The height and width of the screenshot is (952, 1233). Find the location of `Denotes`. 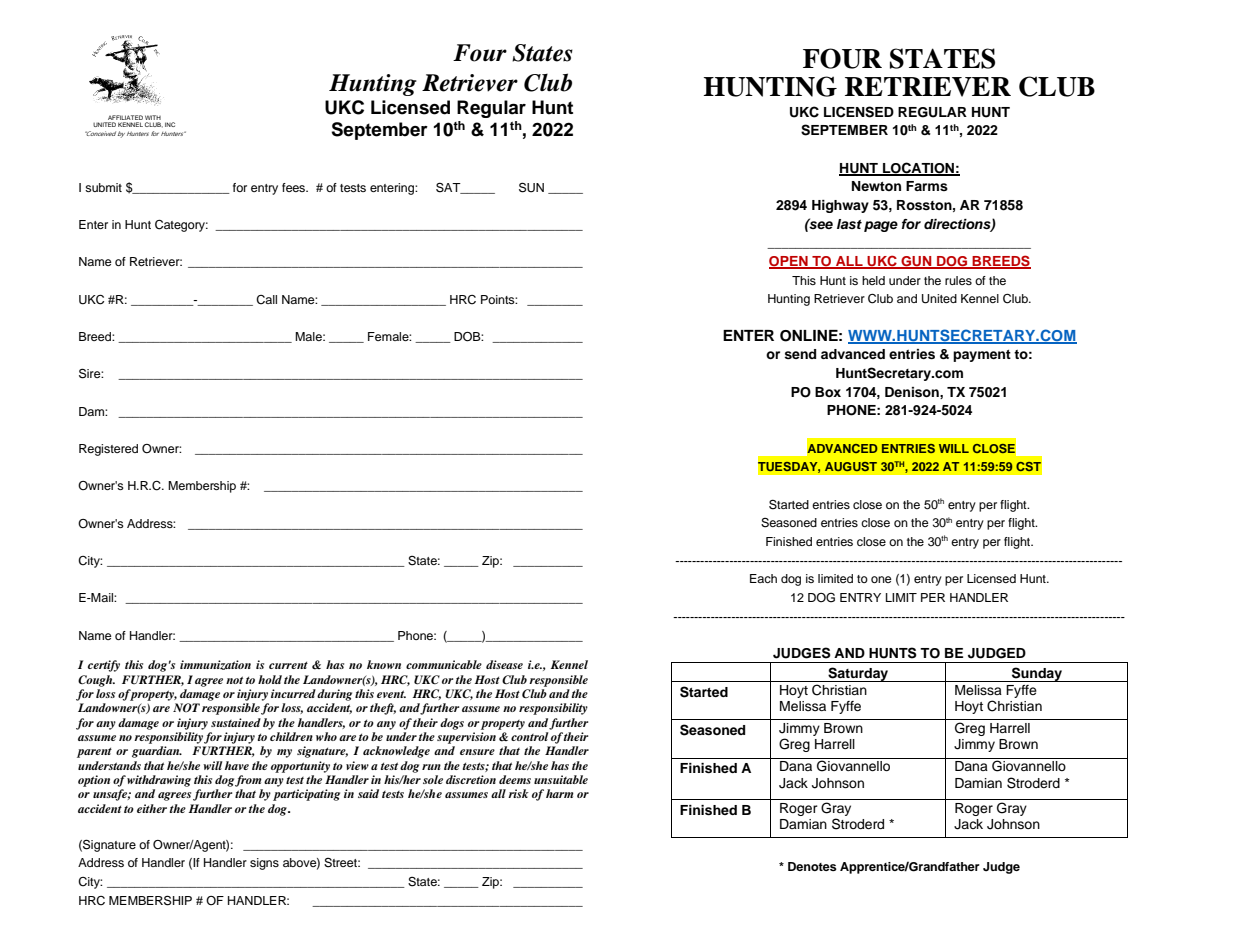

Denotes is located at coordinates (812, 866).
